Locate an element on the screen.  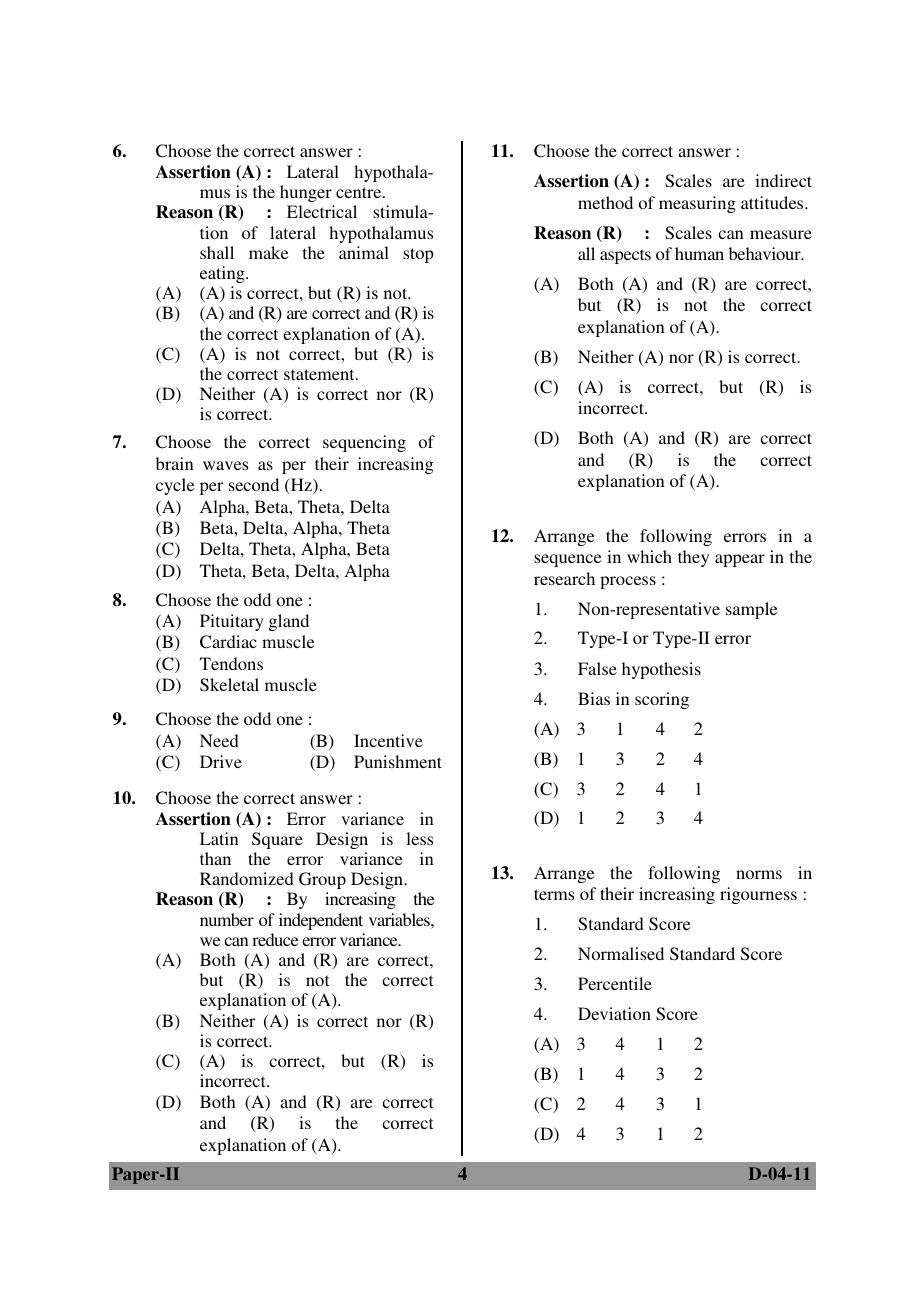
they is located at coordinates (693, 558).
